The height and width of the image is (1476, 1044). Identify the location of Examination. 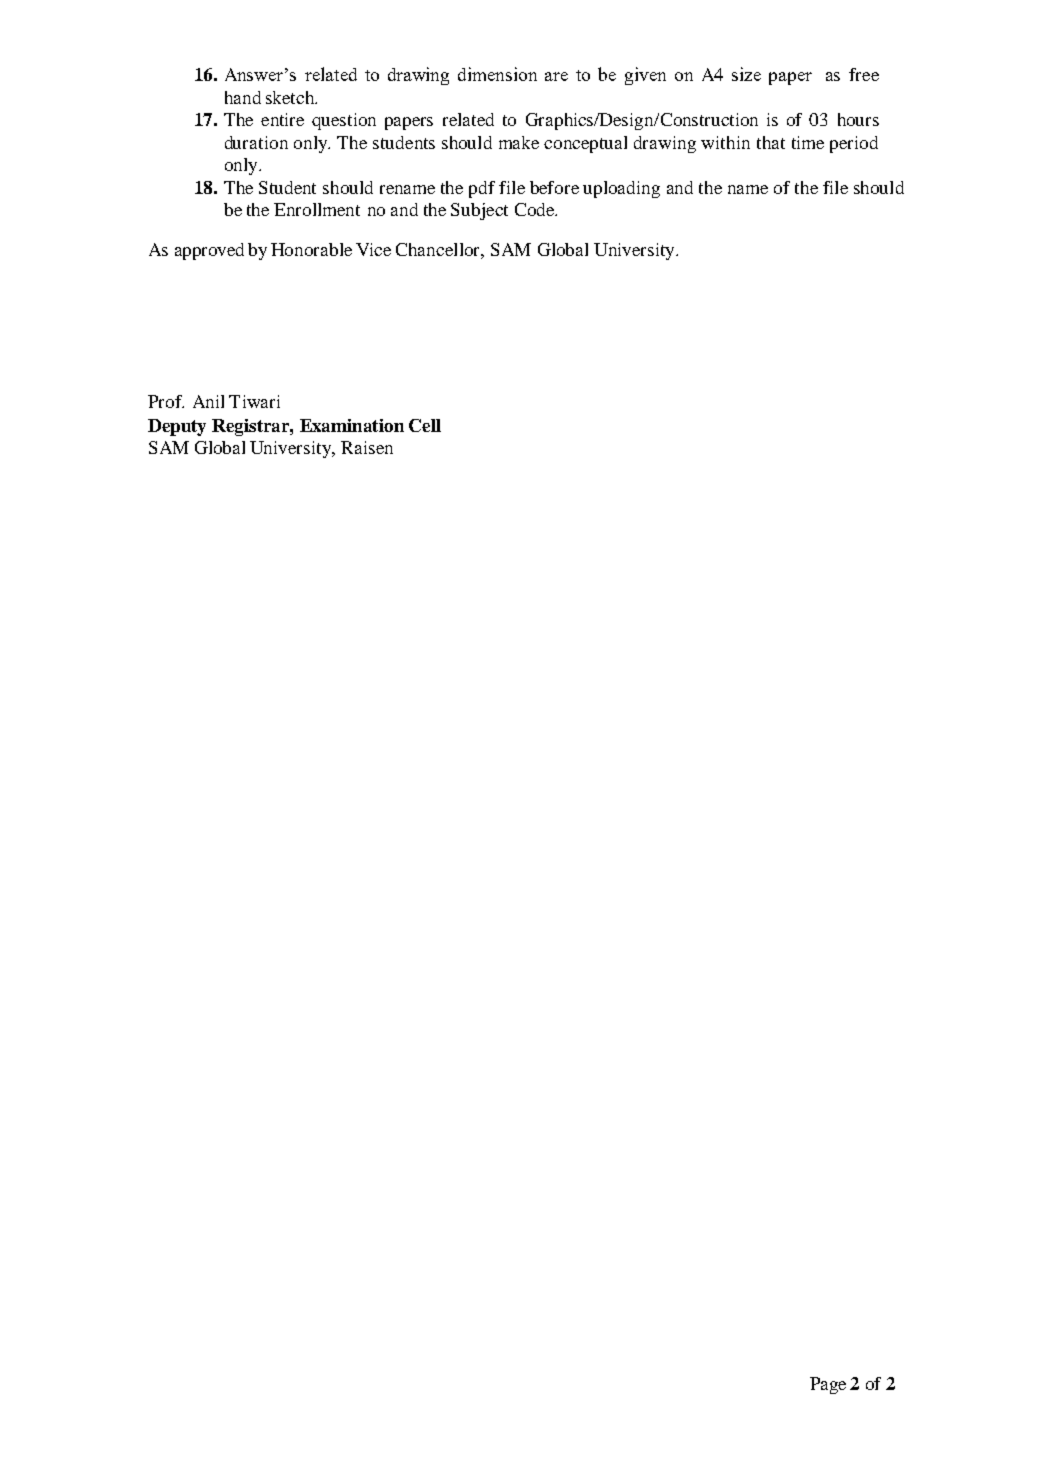
(352, 425).
